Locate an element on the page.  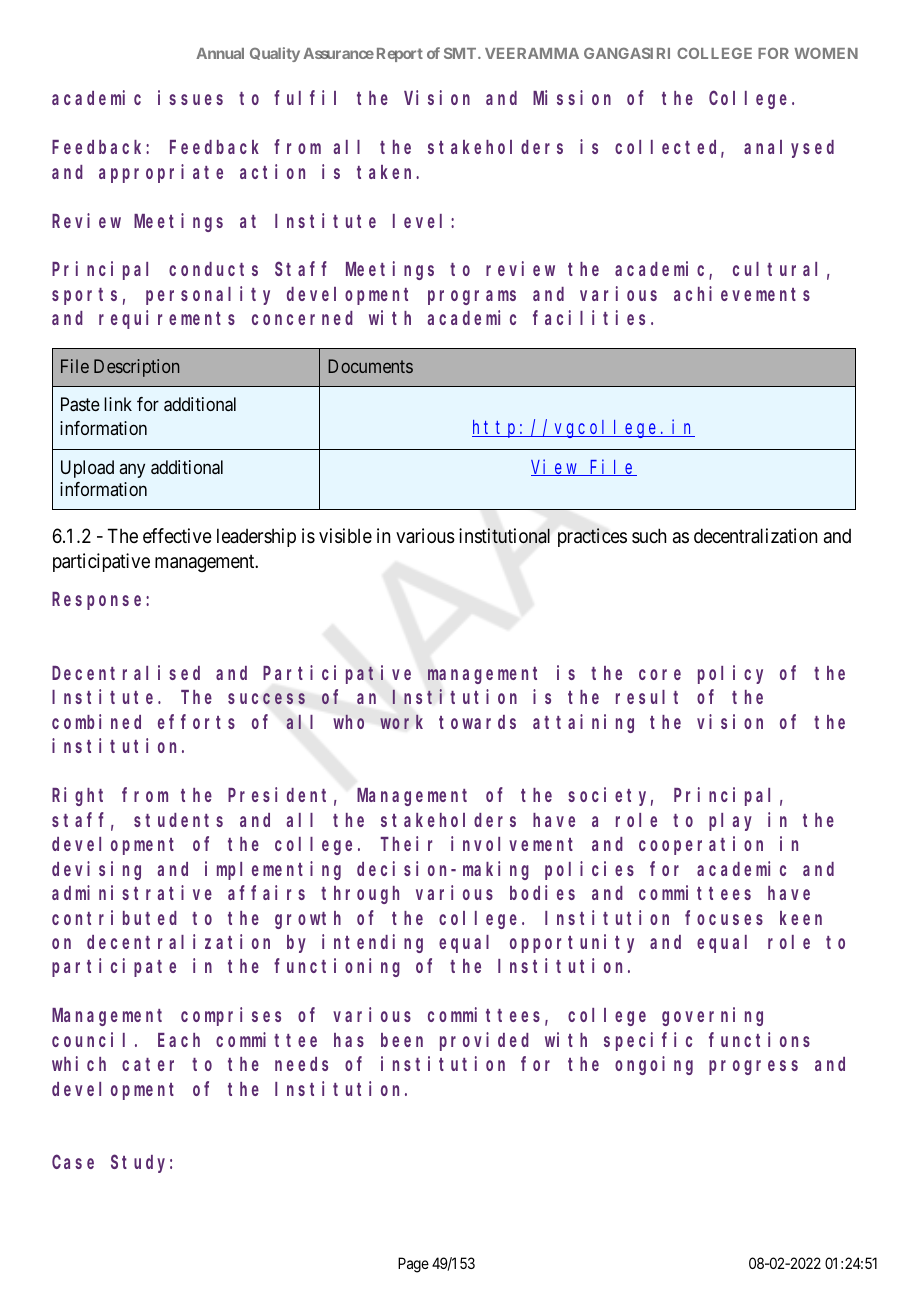
achievements is located at coordinates (742, 293).
